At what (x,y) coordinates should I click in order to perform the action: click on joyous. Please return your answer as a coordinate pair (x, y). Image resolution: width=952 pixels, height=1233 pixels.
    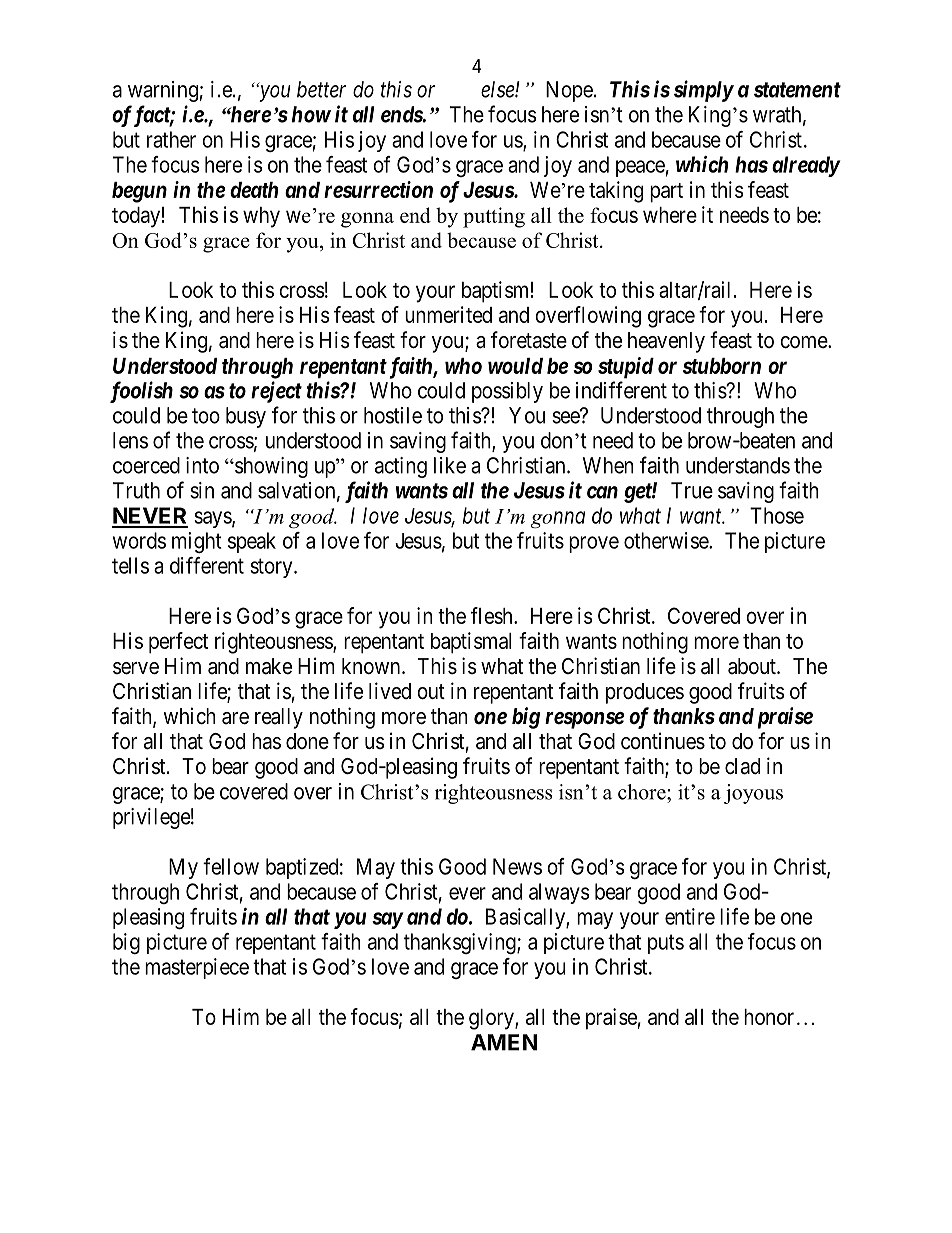
    Looking at the image, I should click on (753, 794).
